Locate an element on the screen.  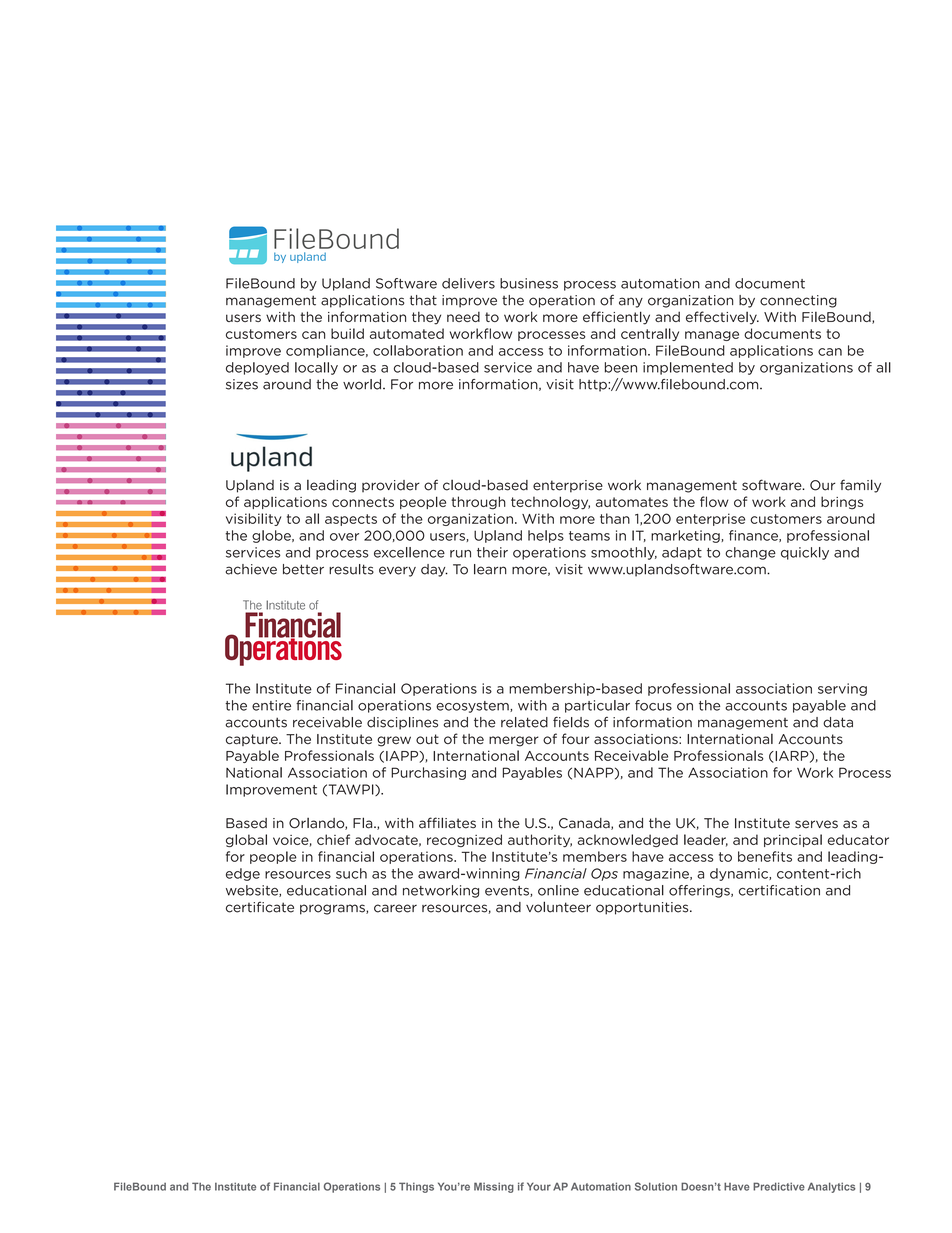
technology is located at coordinates (550, 503).
